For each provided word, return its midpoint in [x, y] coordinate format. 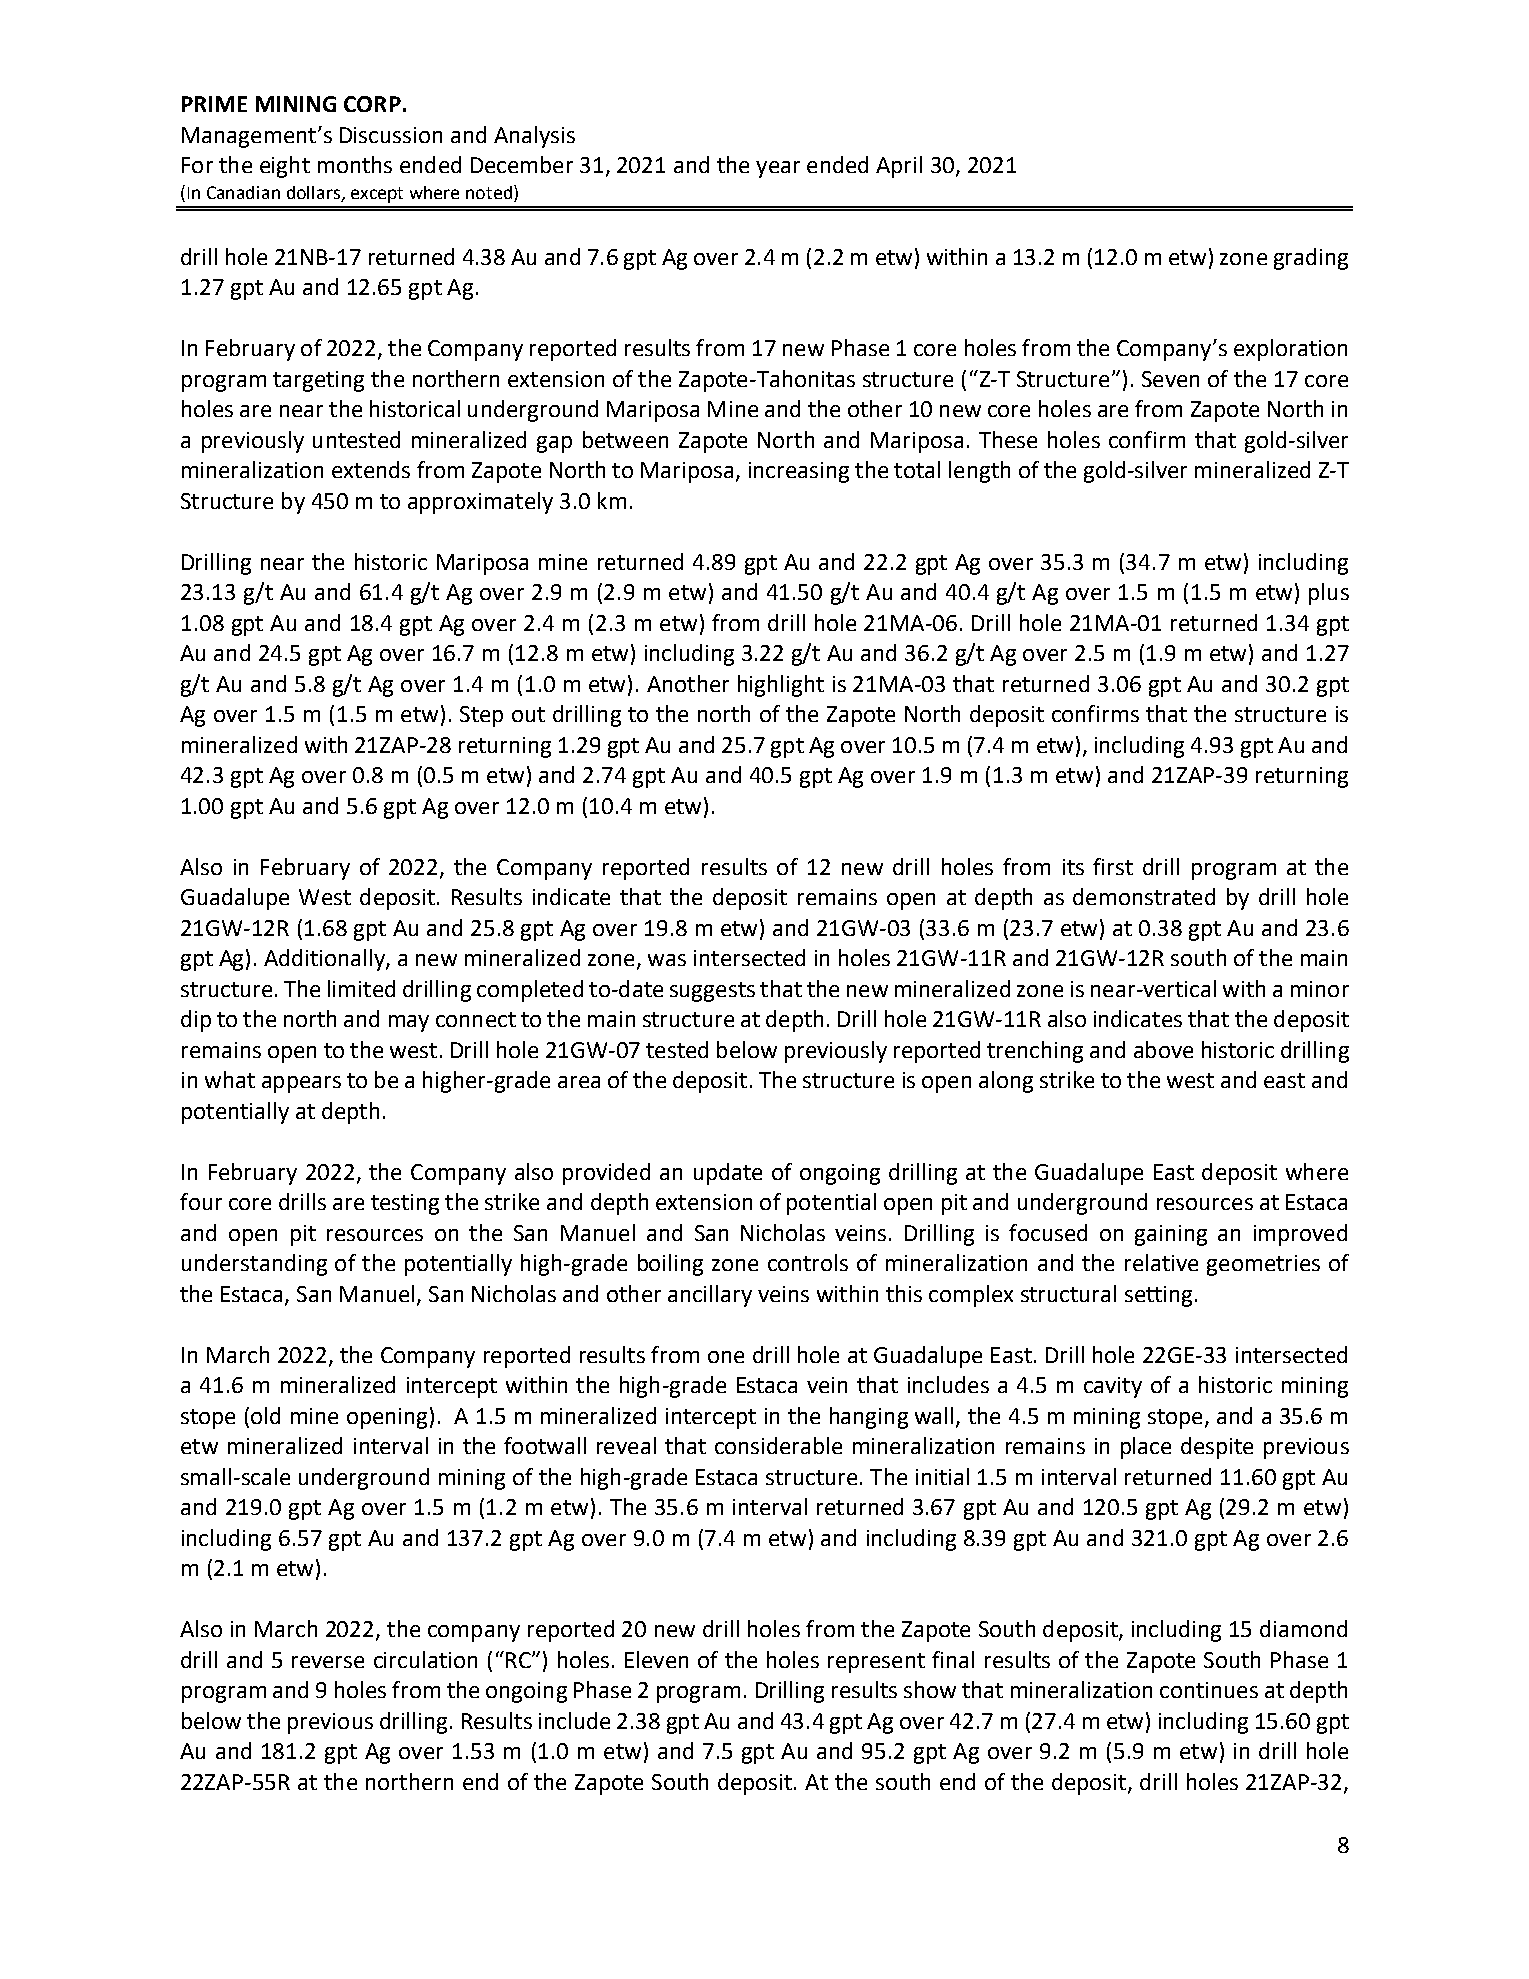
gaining [1171, 1235]
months [355, 164]
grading [1311, 259]
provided [606, 1174]
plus [1329, 594]
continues [1209, 1690]
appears [301, 1084]
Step [481, 716]
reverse [328, 1662]
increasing [799, 472]
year [778, 169]
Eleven [656, 1659]
